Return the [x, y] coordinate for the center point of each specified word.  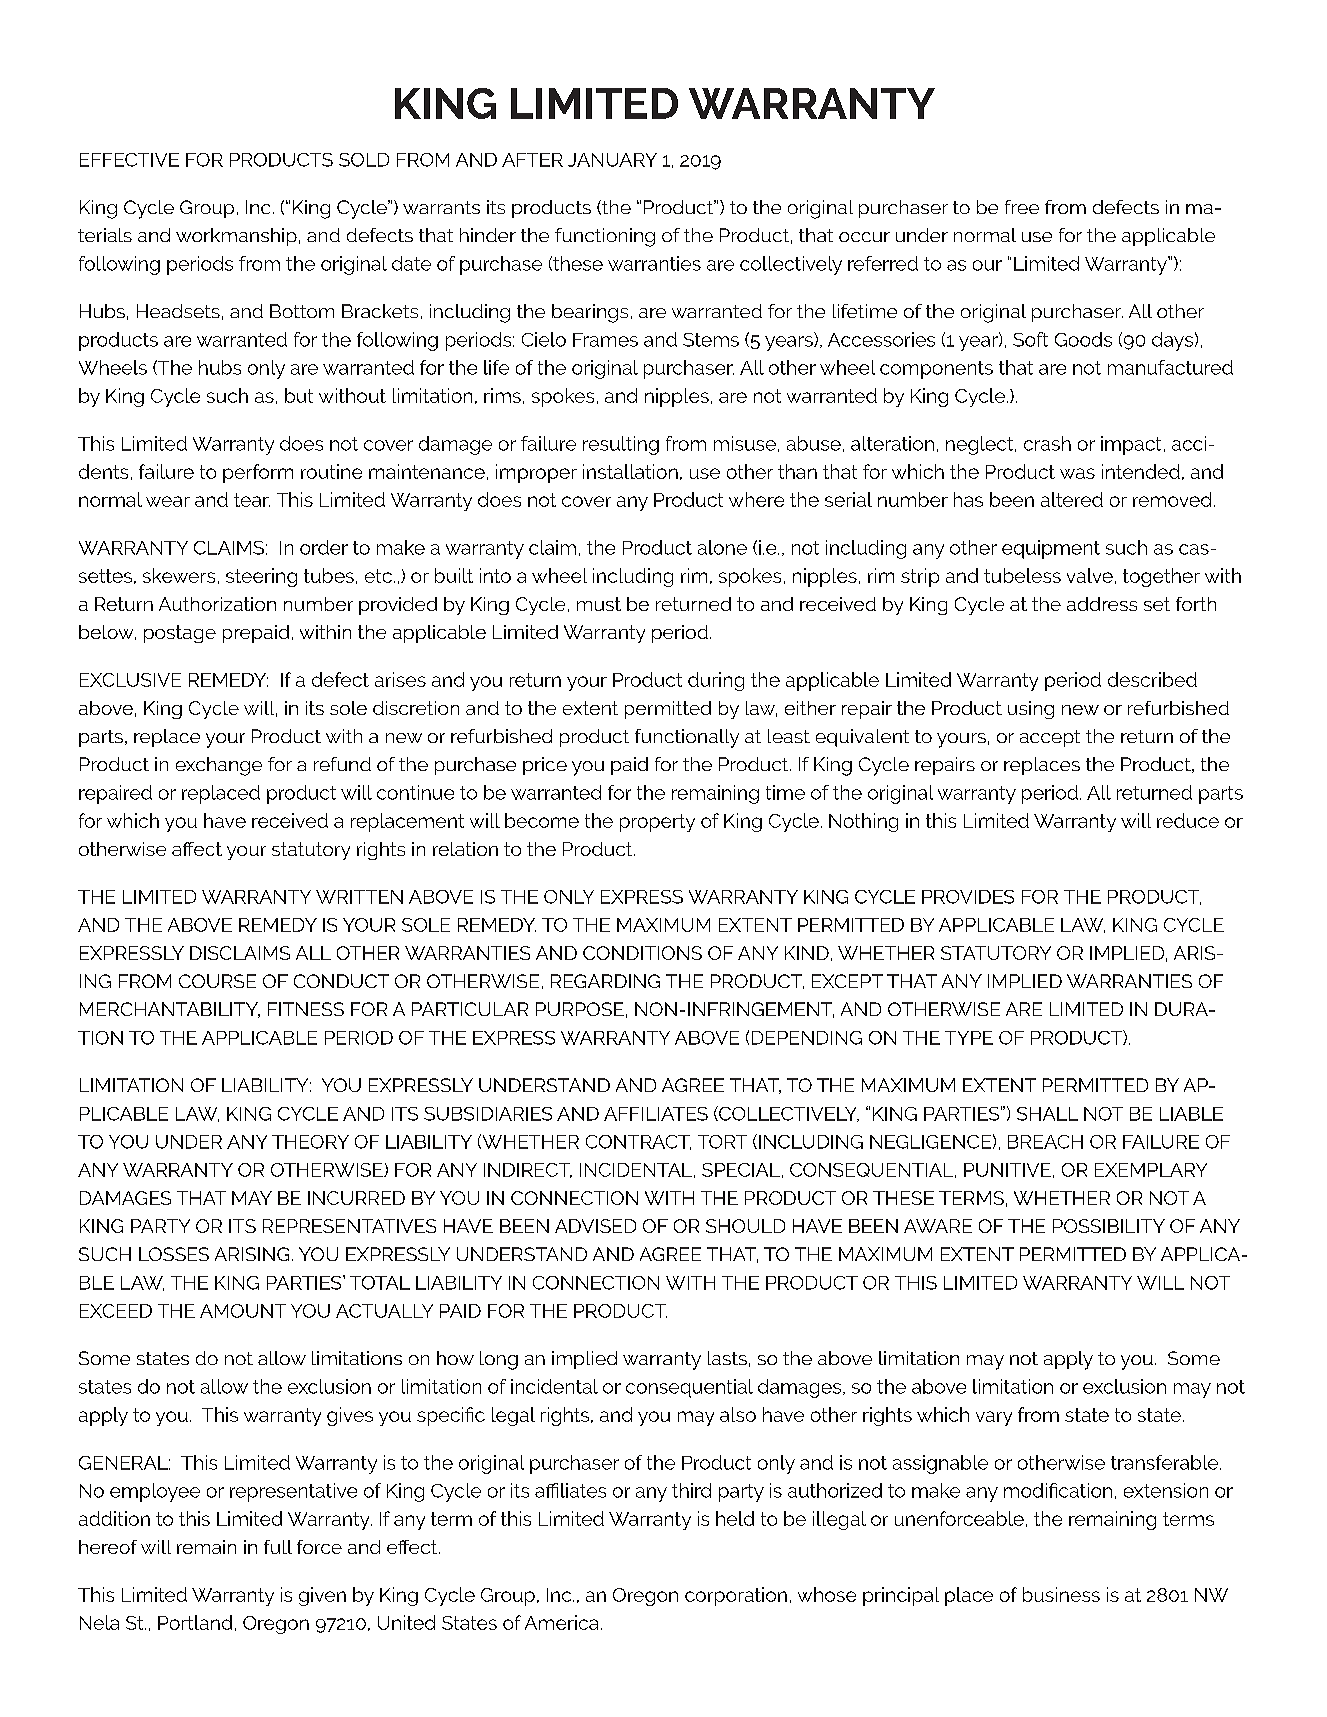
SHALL [1047, 1114]
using [1031, 710]
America [561, 1622]
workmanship [236, 237]
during [716, 681]
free [1022, 207]
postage [180, 634]
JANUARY [612, 160]
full [278, 1547]
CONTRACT [638, 1142]
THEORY [310, 1142]
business [1061, 1594]
